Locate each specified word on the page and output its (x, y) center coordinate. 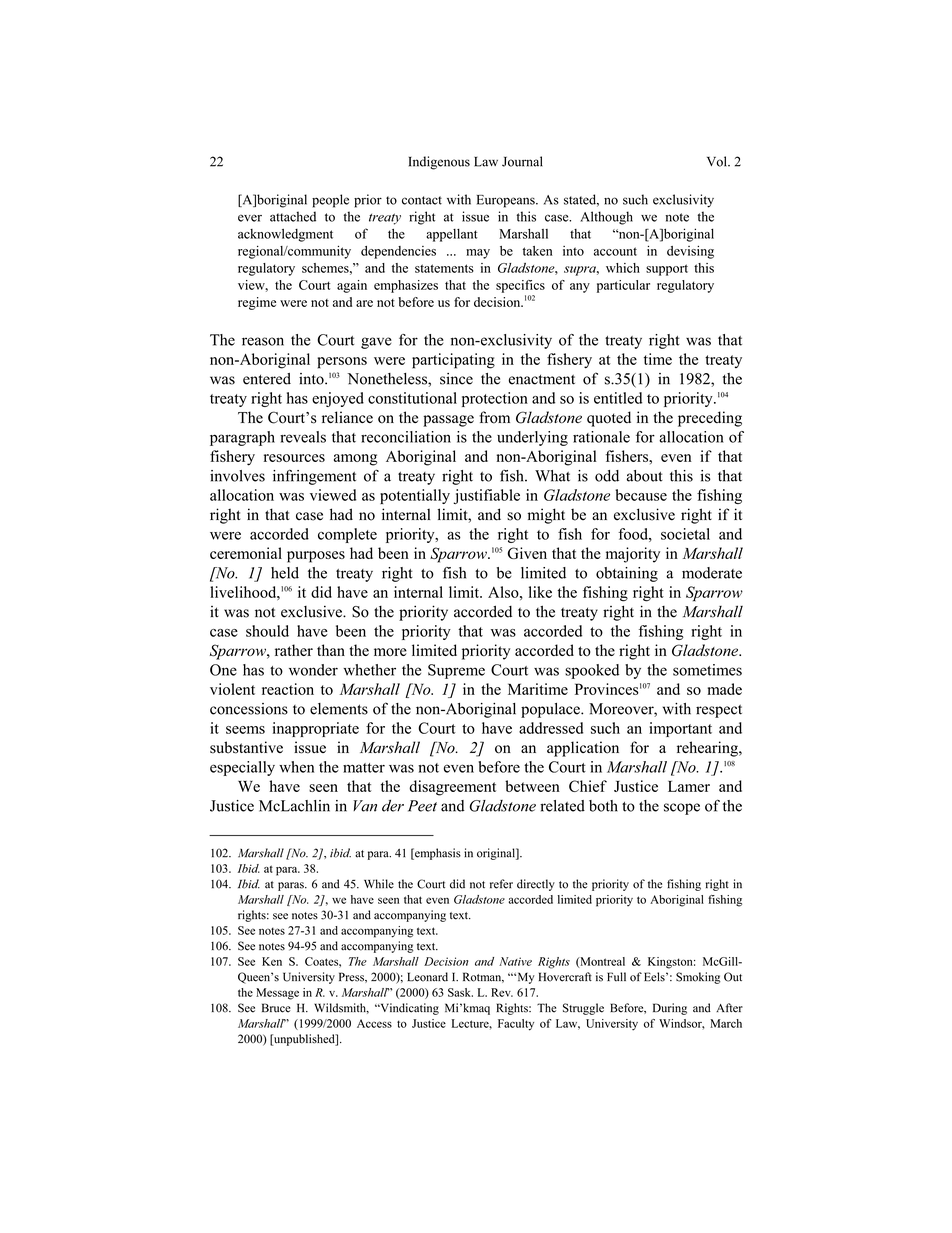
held (285, 573)
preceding (710, 419)
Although (606, 218)
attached (293, 216)
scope (682, 809)
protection (495, 399)
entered (267, 379)
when (296, 767)
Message (277, 994)
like (540, 592)
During (670, 1009)
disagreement (452, 788)
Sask (460, 992)
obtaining (627, 574)
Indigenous (439, 163)
